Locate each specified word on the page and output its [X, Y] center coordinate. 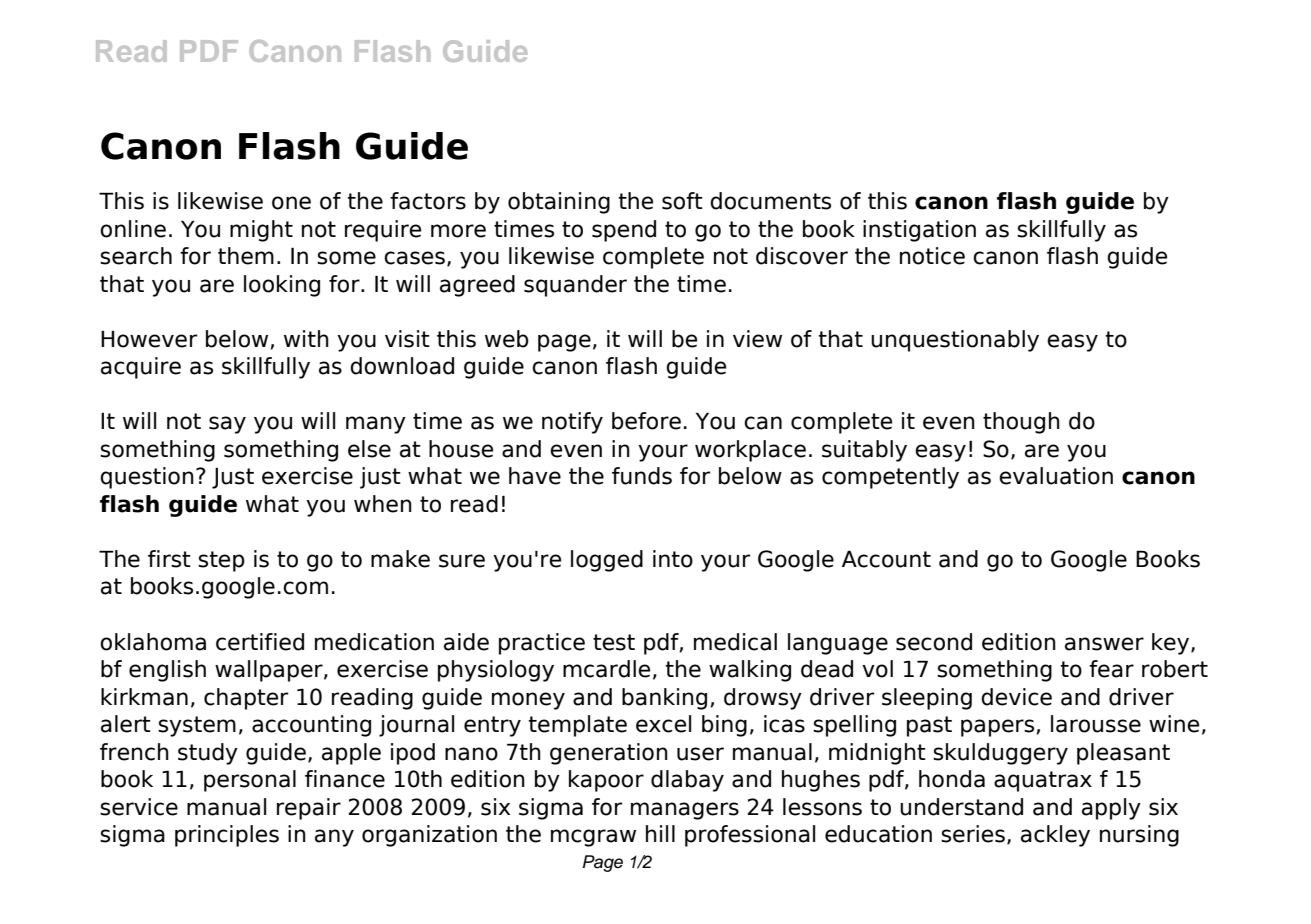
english [167, 671]
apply [1111, 809]
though [1021, 423]
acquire [141, 368]
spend [624, 231]
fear [1111, 669]
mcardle [606, 669]
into [673, 559]
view [757, 339]
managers [685, 811]
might [261, 231]
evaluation [1056, 476]
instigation [919, 231]
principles [227, 836]
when [383, 504]
